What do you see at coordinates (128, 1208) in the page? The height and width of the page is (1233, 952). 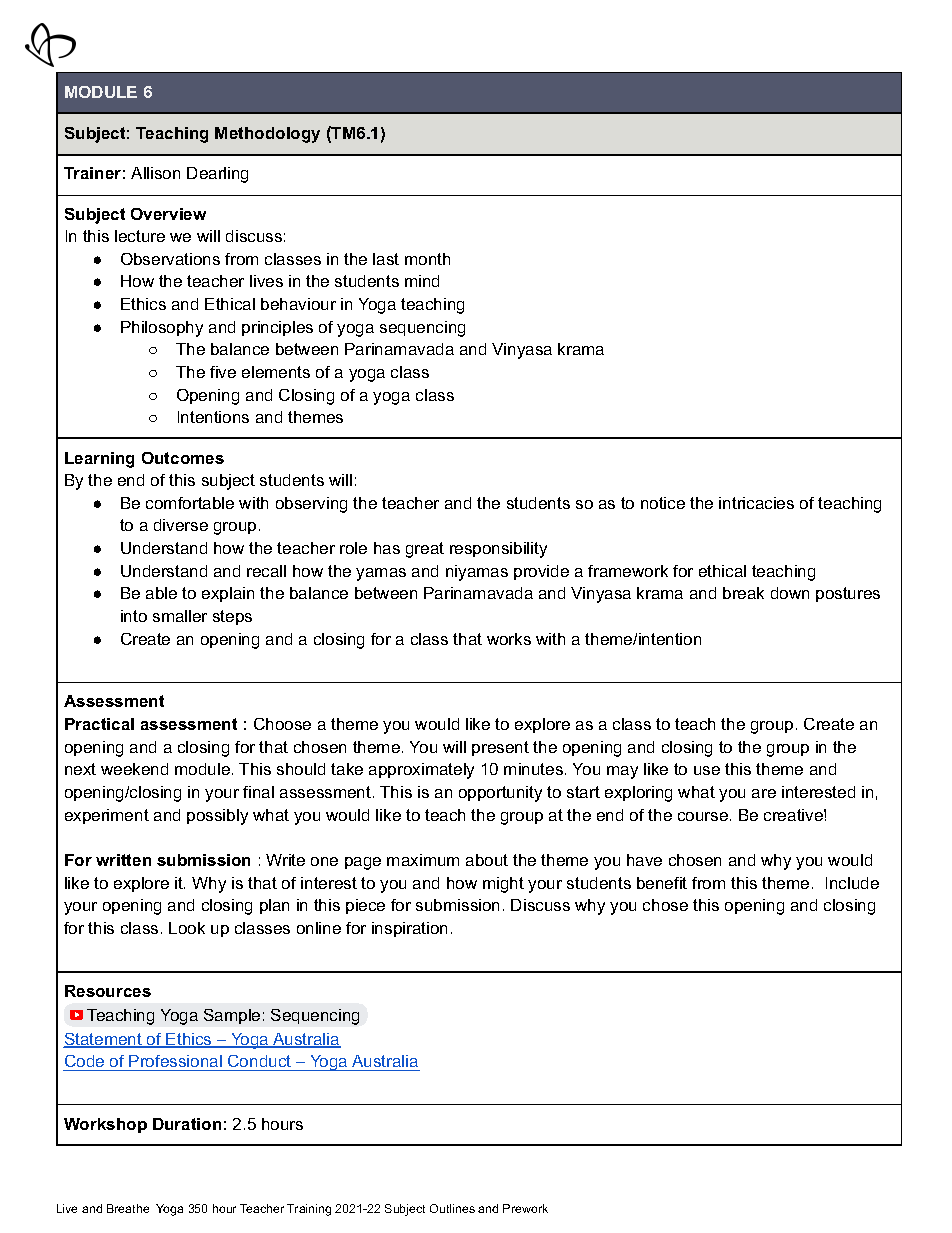 I see `Breathe` at bounding box center [128, 1208].
